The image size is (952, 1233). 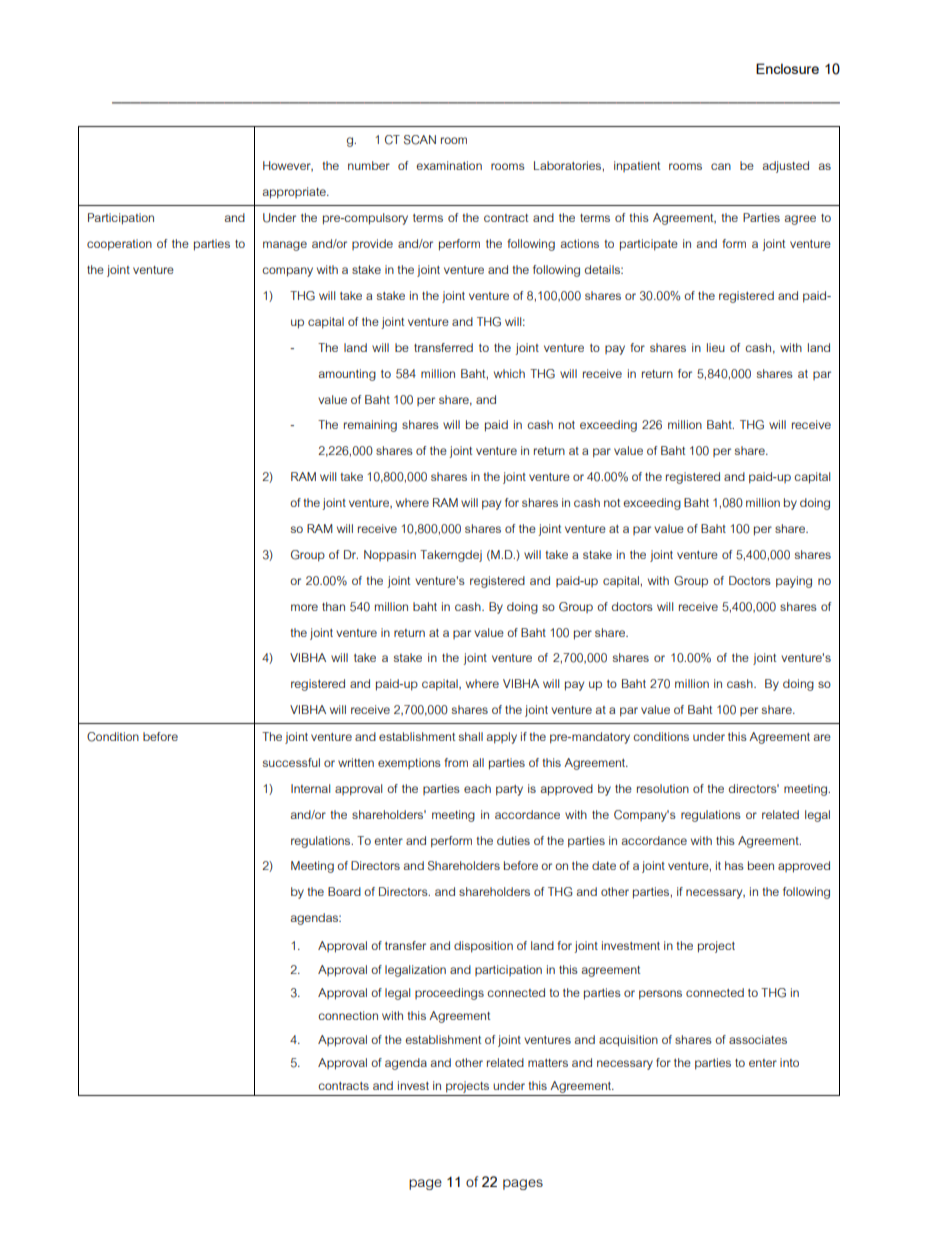 I want to click on than, so click(x=333, y=606).
